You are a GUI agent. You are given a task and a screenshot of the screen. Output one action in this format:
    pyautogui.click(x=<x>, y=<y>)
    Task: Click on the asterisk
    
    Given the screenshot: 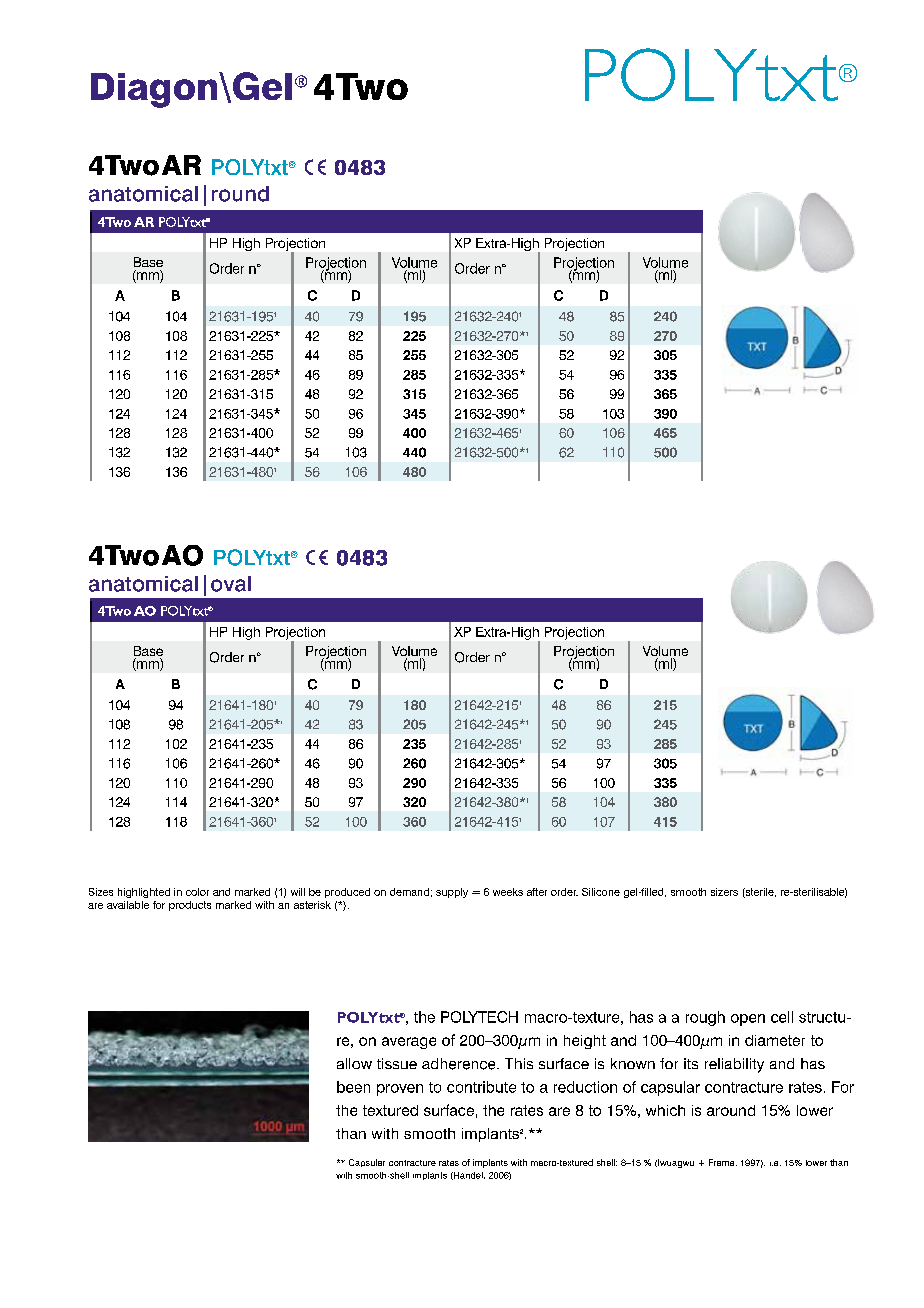 What is the action you would take?
    pyautogui.click(x=312, y=905)
